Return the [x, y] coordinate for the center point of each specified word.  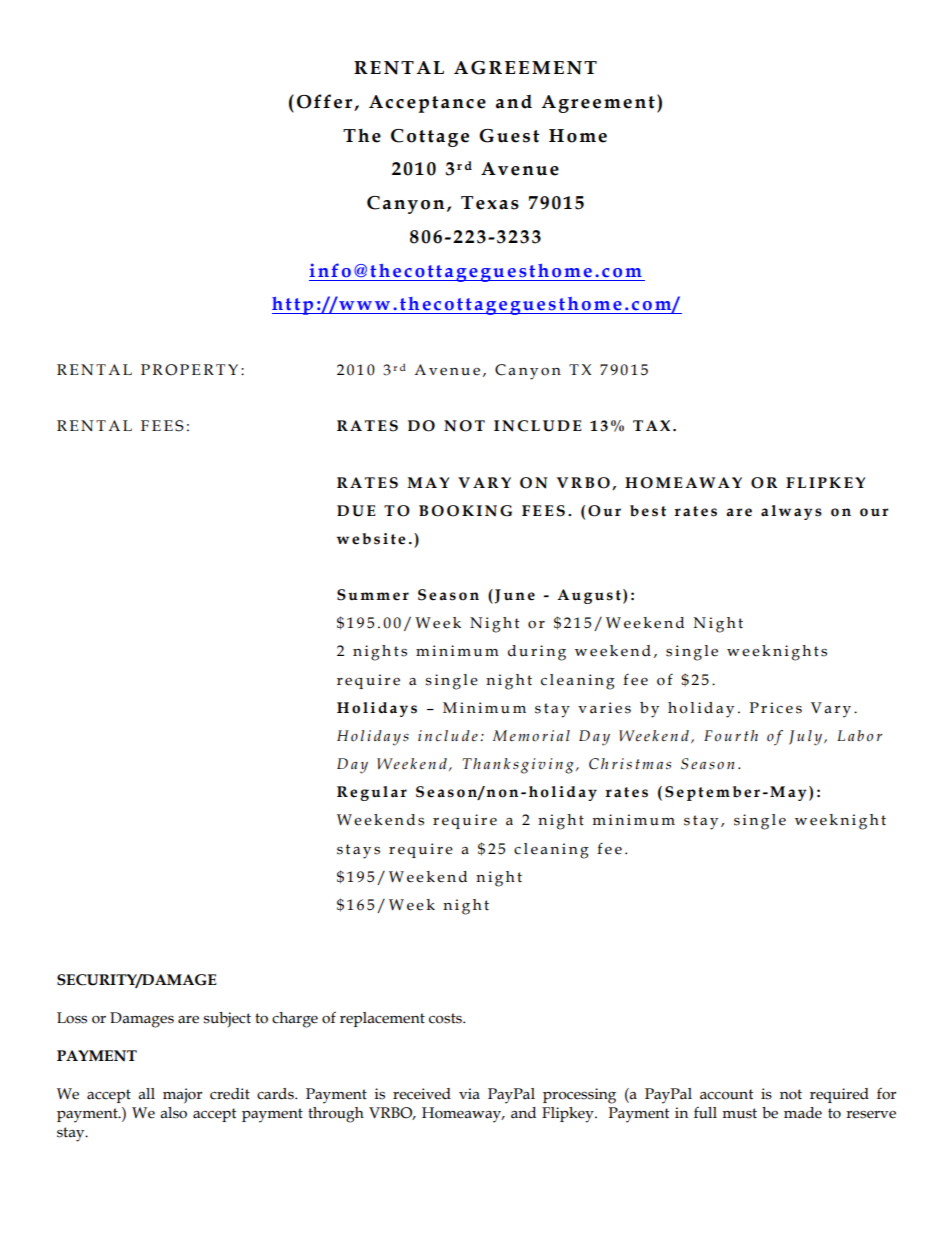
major [182, 1096]
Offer [324, 101]
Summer [373, 595]
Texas [490, 203]
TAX [651, 425]
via [469, 1094]
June [515, 596]
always [791, 512]
